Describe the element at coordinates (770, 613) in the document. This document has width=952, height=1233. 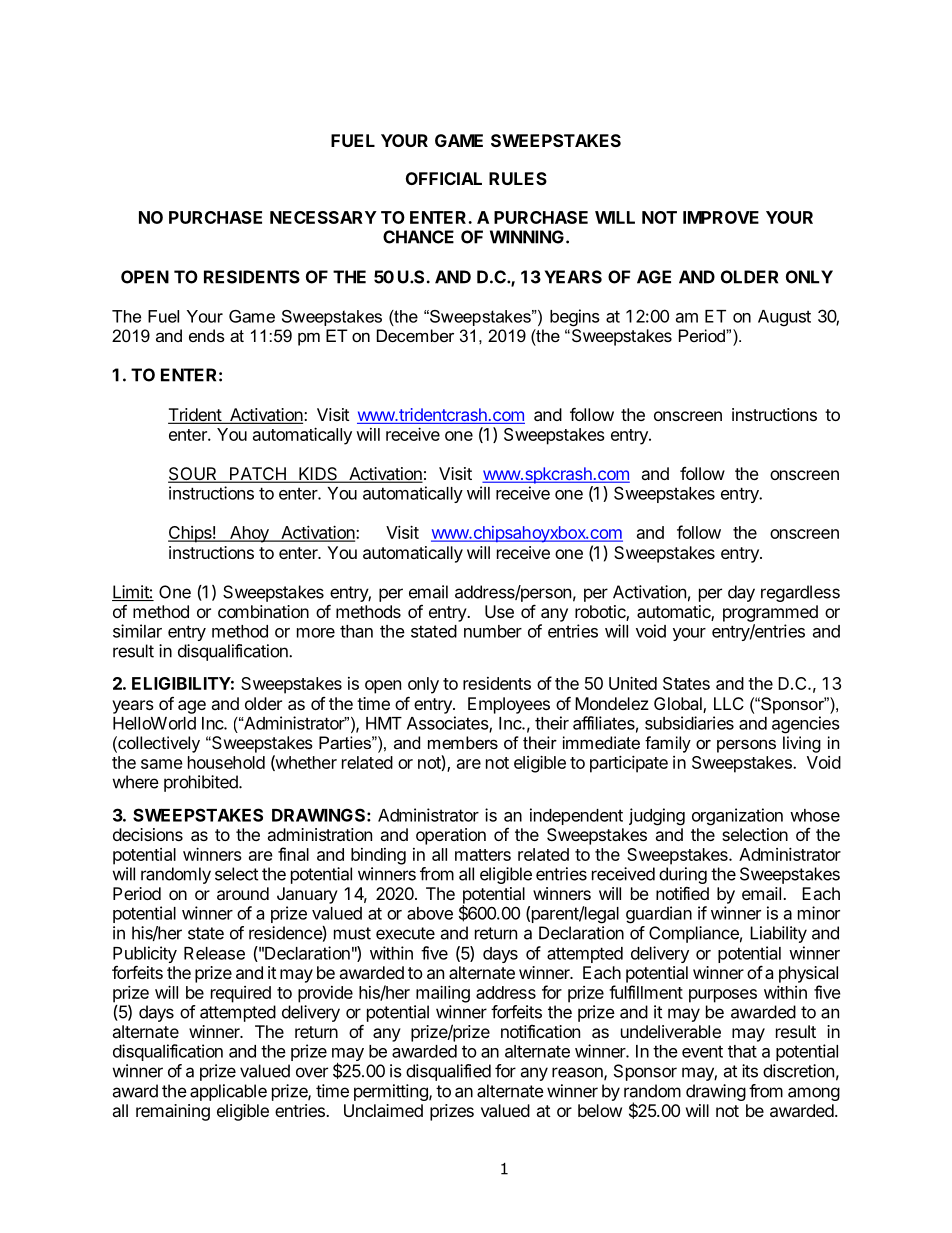
I see `programmed` at that location.
